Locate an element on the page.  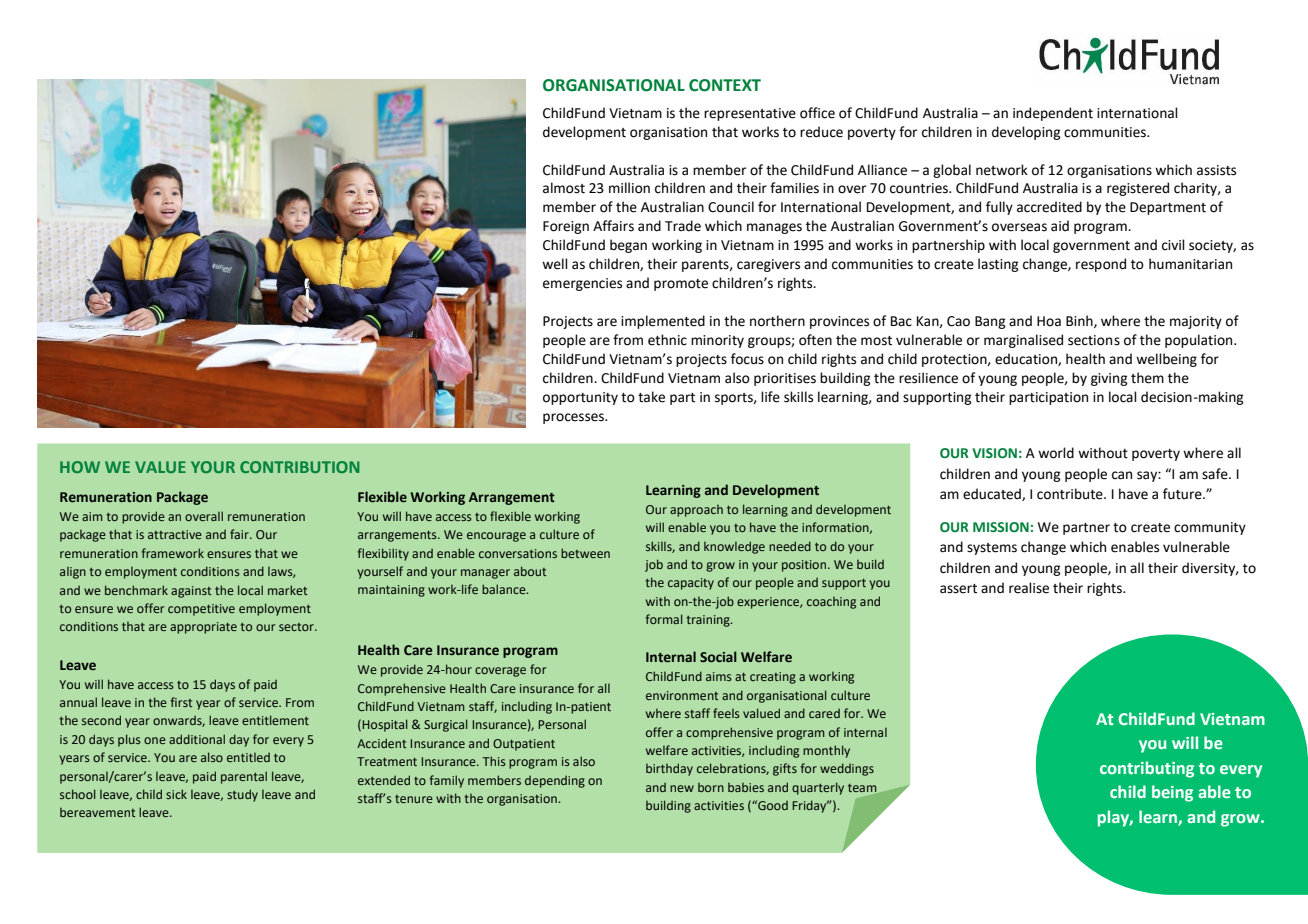
independent is located at coordinates (1053, 114).
